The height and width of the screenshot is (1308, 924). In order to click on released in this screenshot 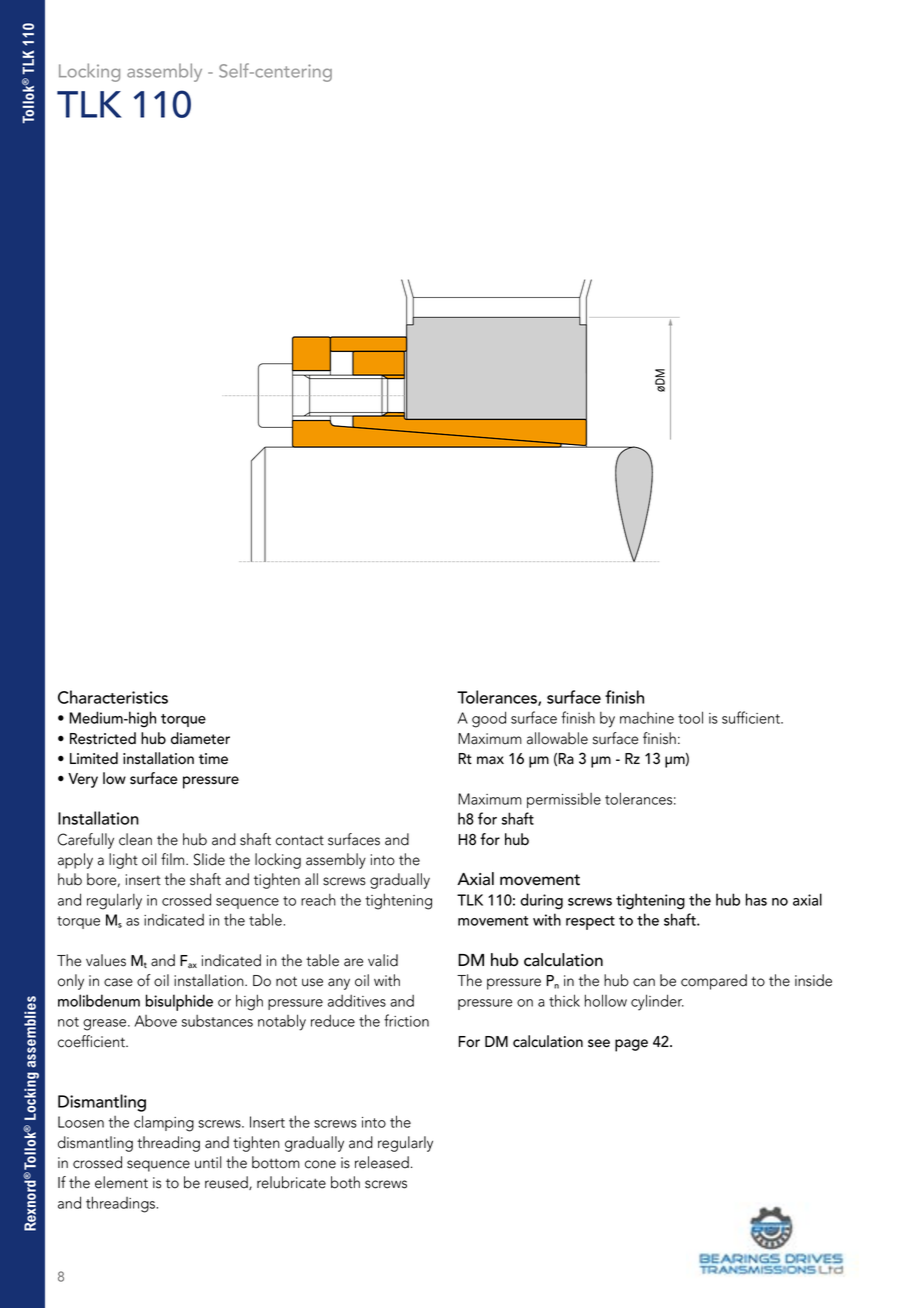, I will do `click(382, 1162)`.
